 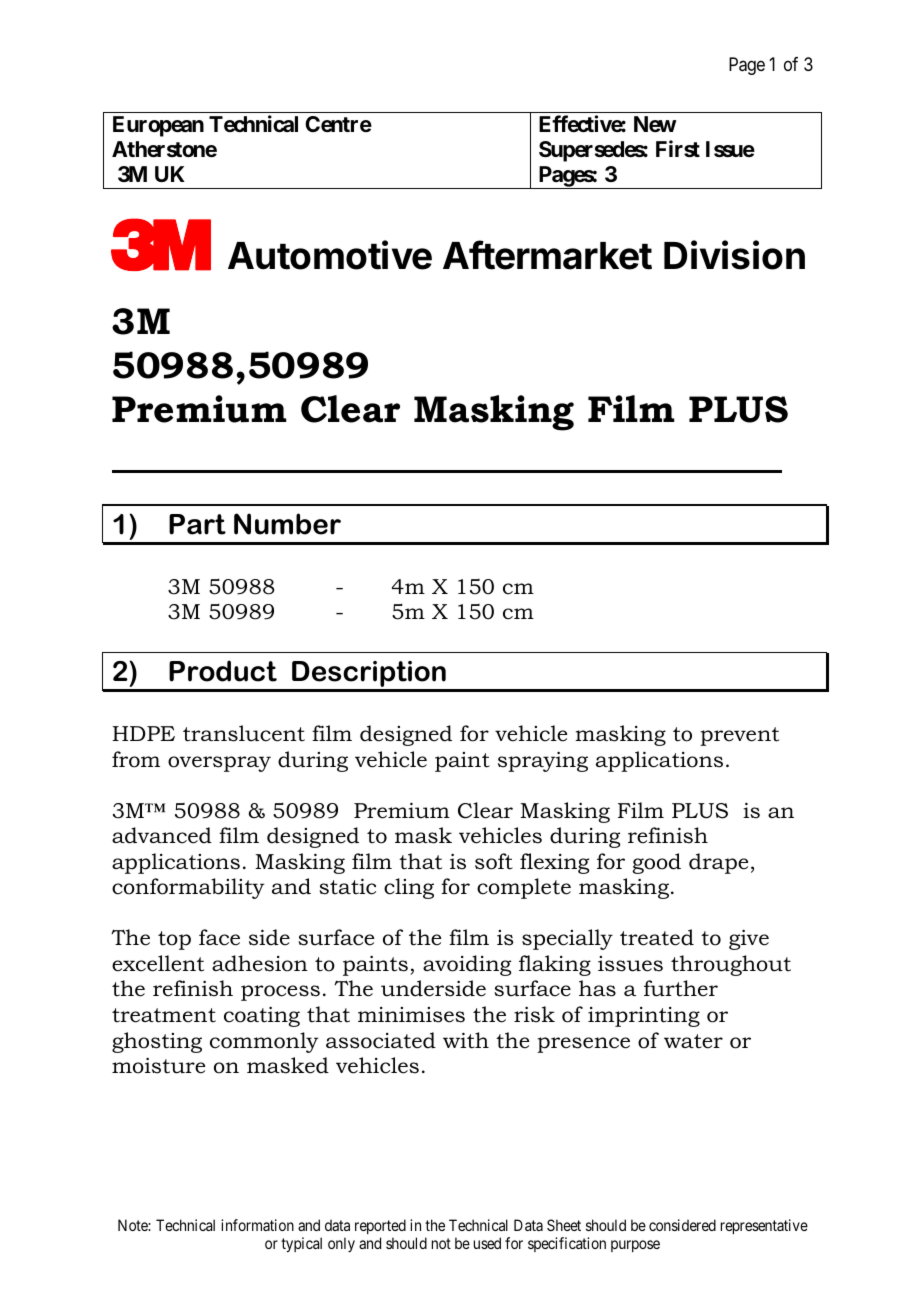 What do you see at coordinates (635, 1246) in the page?
I see `purpose` at bounding box center [635, 1246].
